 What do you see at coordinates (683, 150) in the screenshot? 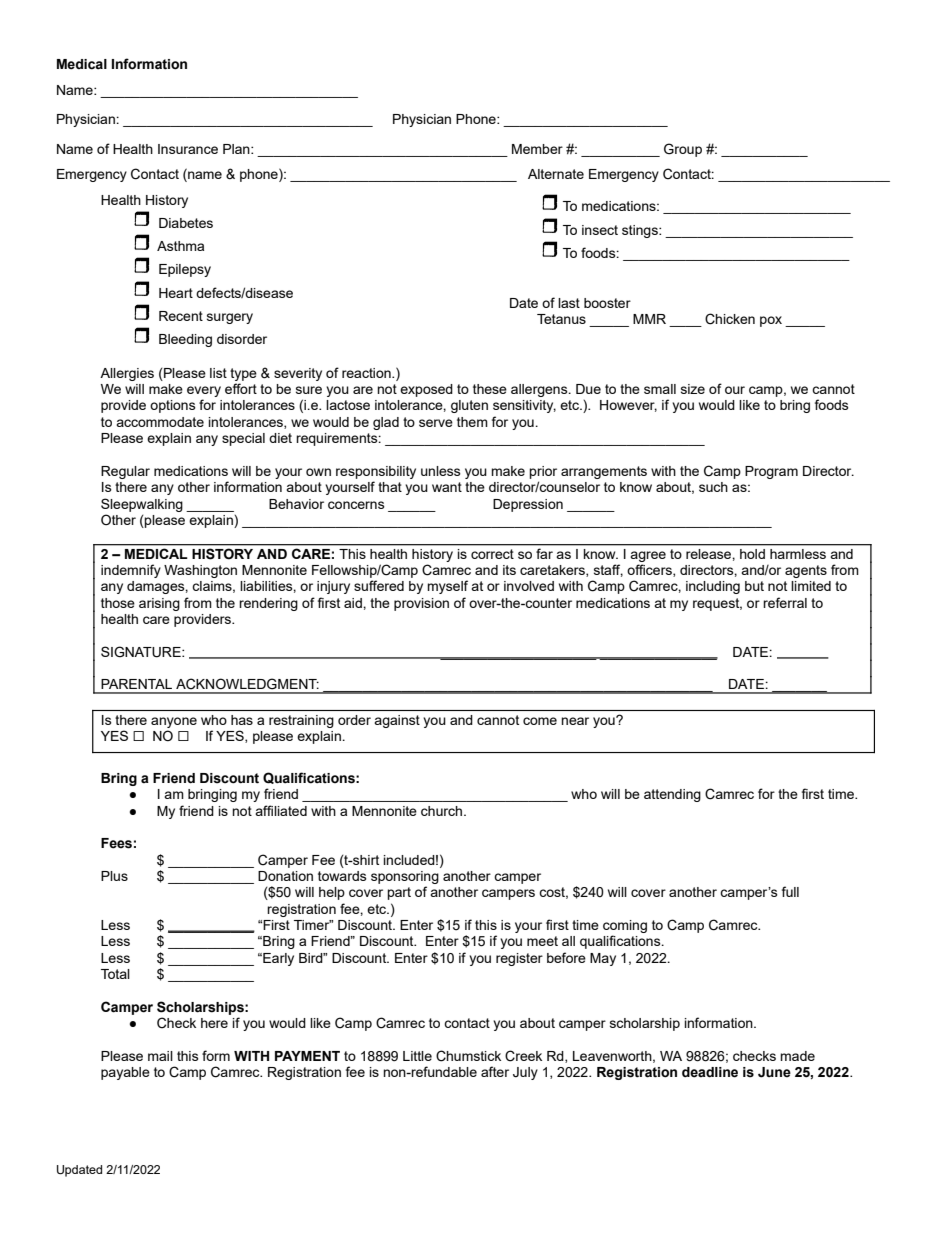
I see `Group` at bounding box center [683, 150].
